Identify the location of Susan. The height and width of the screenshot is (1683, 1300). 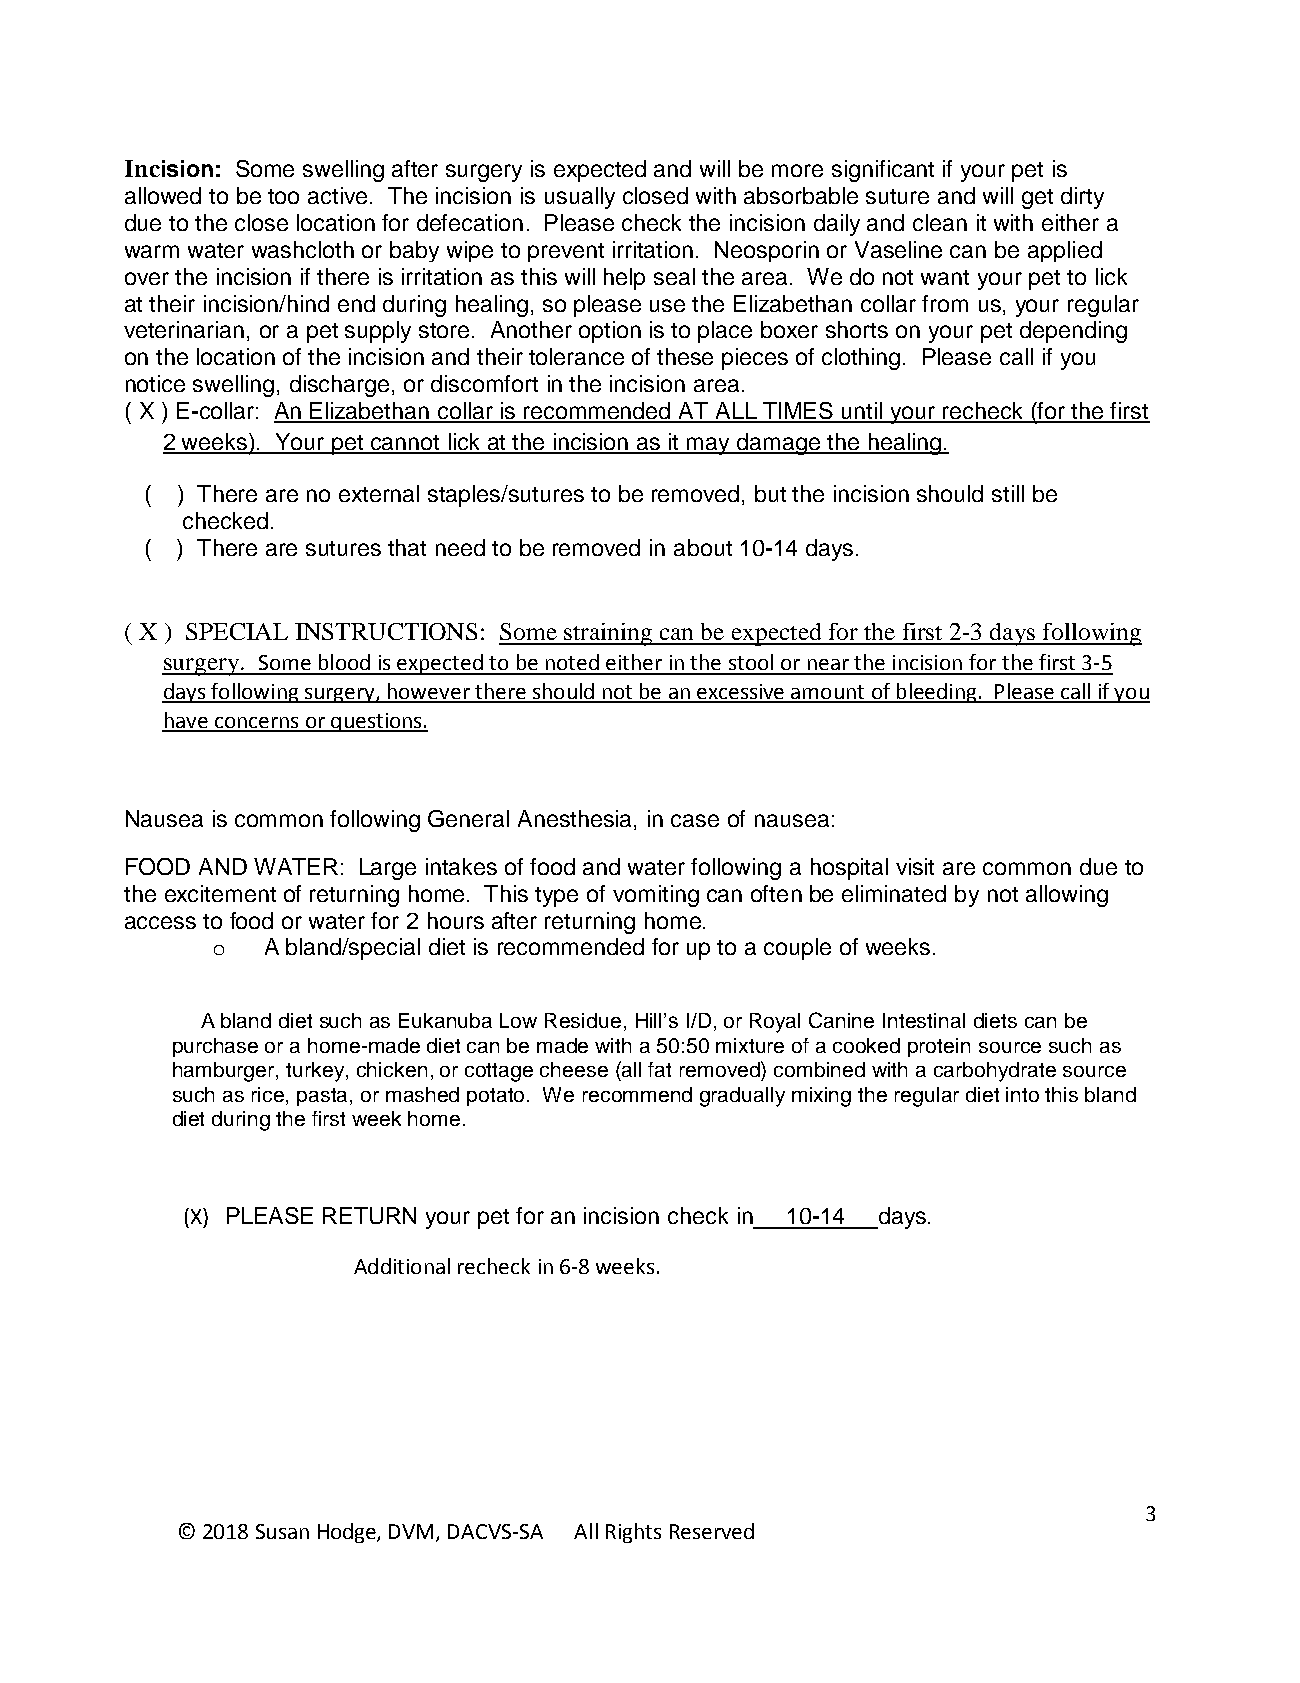
(282, 1531).
